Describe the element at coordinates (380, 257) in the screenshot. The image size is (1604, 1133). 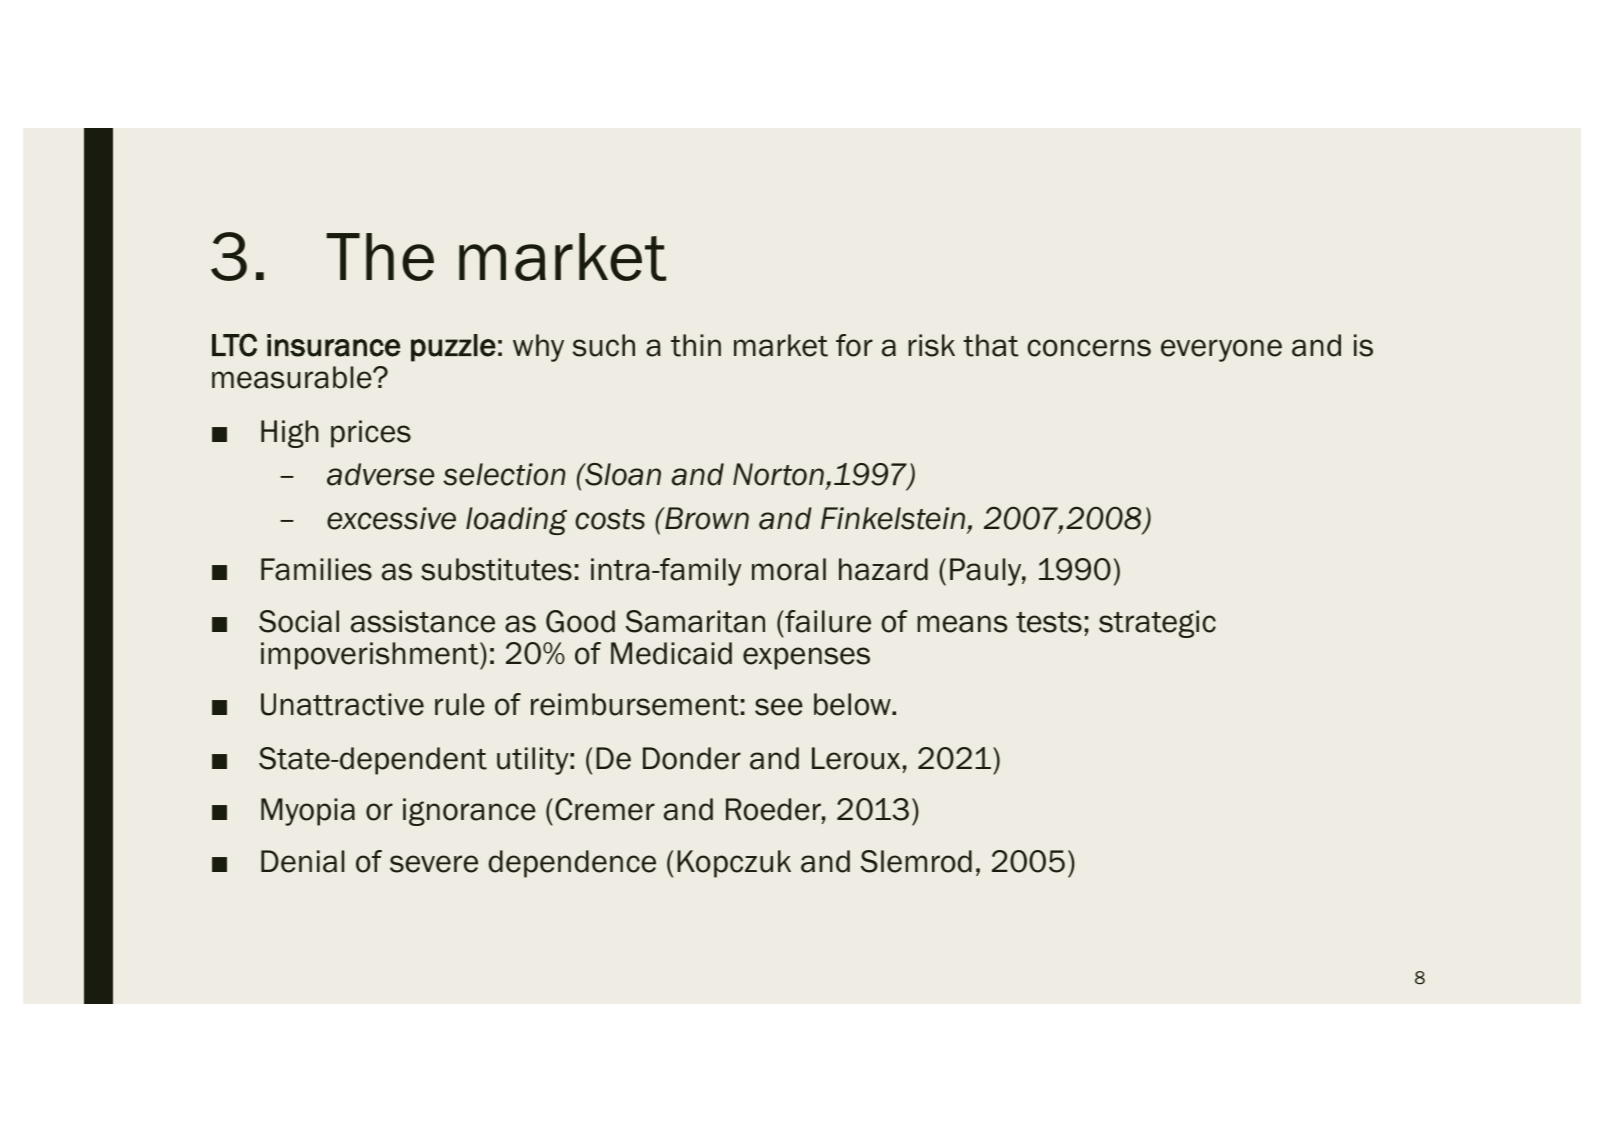
I see `The` at that location.
